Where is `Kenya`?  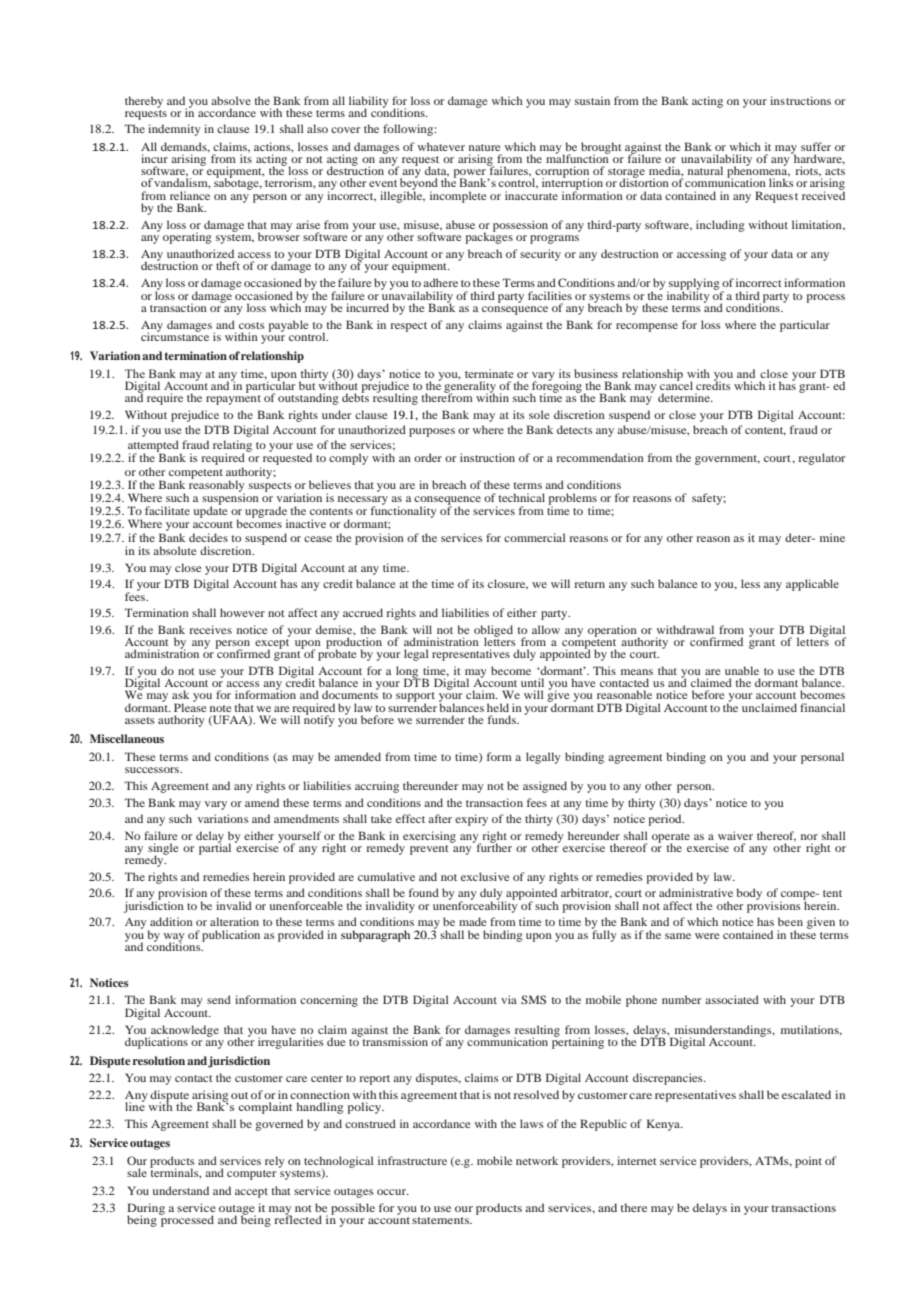
Kenya is located at coordinates (664, 1125).
